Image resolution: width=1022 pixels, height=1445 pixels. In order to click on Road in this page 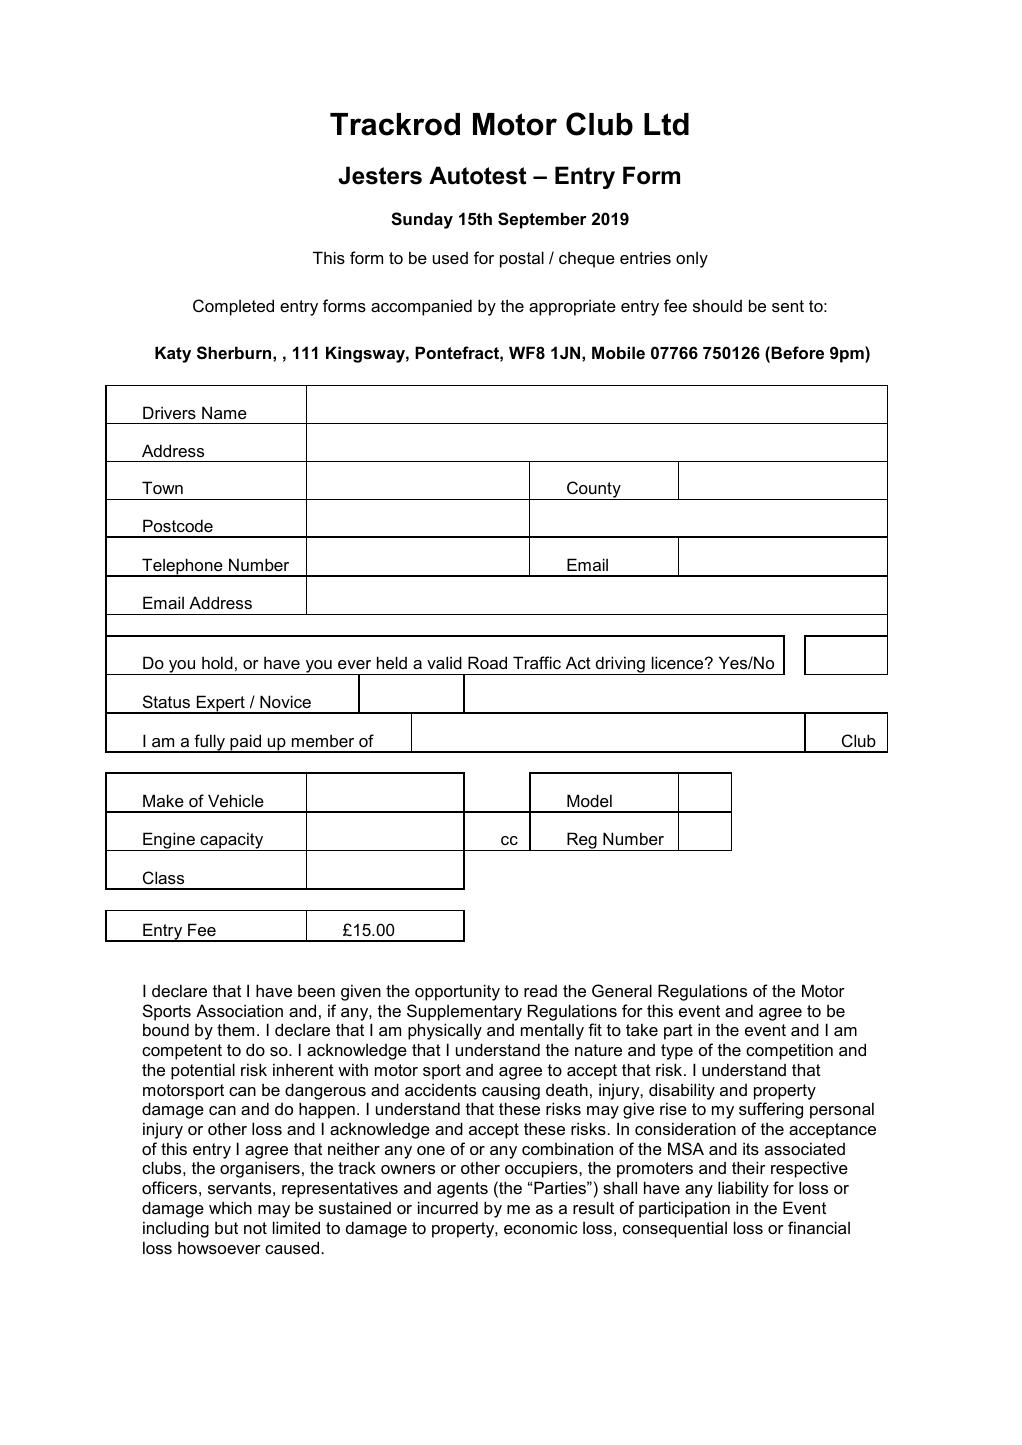, I will do `click(487, 662)`.
